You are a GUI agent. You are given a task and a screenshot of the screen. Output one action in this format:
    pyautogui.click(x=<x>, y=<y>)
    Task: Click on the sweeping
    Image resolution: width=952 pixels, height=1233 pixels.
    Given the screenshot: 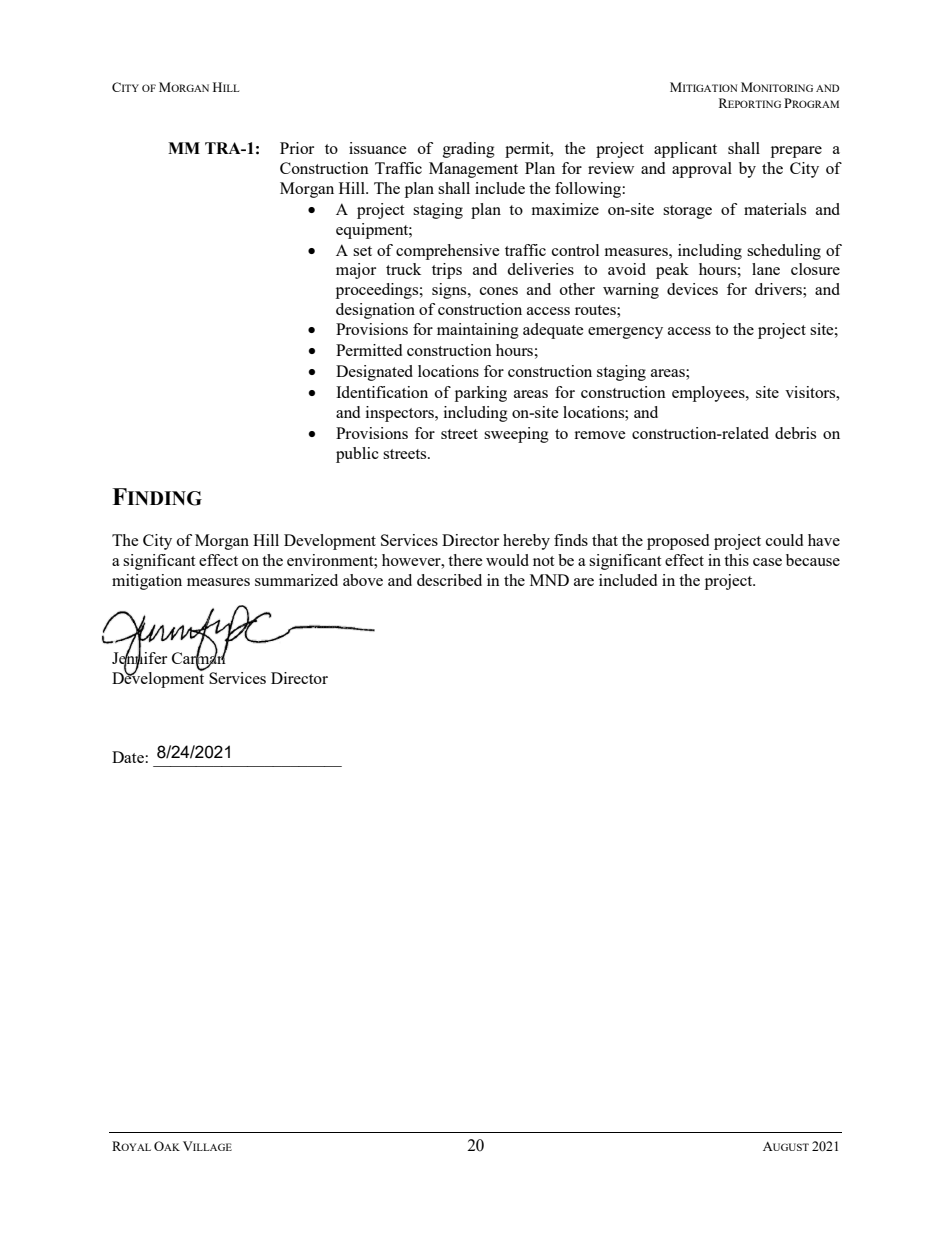 What is the action you would take?
    pyautogui.click(x=516, y=435)
